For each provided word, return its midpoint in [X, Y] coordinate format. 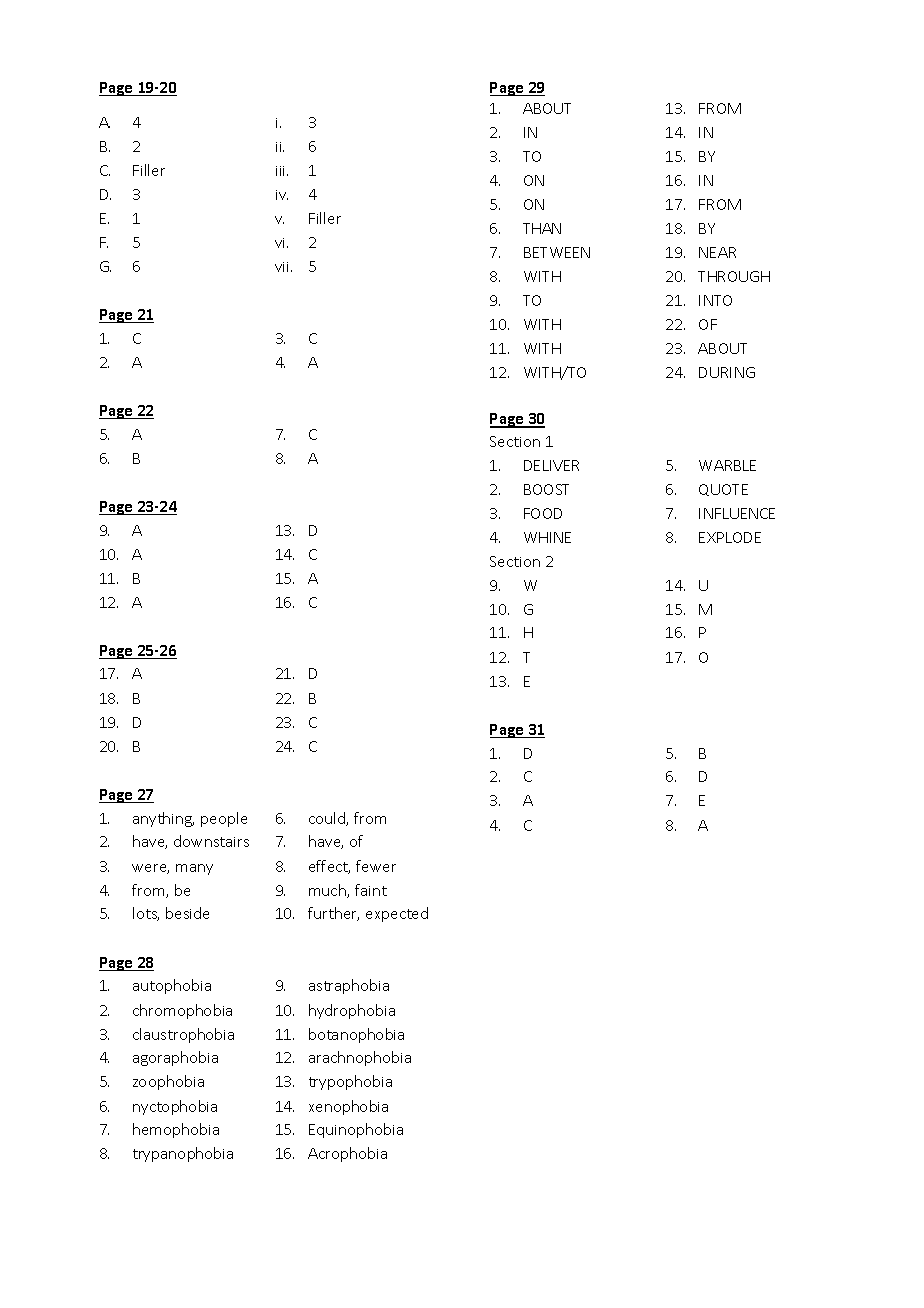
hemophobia [176, 1130]
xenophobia [348, 1107]
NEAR [717, 252]
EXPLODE [730, 537]
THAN [542, 228]
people [224, 819]
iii [282, 171]
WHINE [547, 537]
